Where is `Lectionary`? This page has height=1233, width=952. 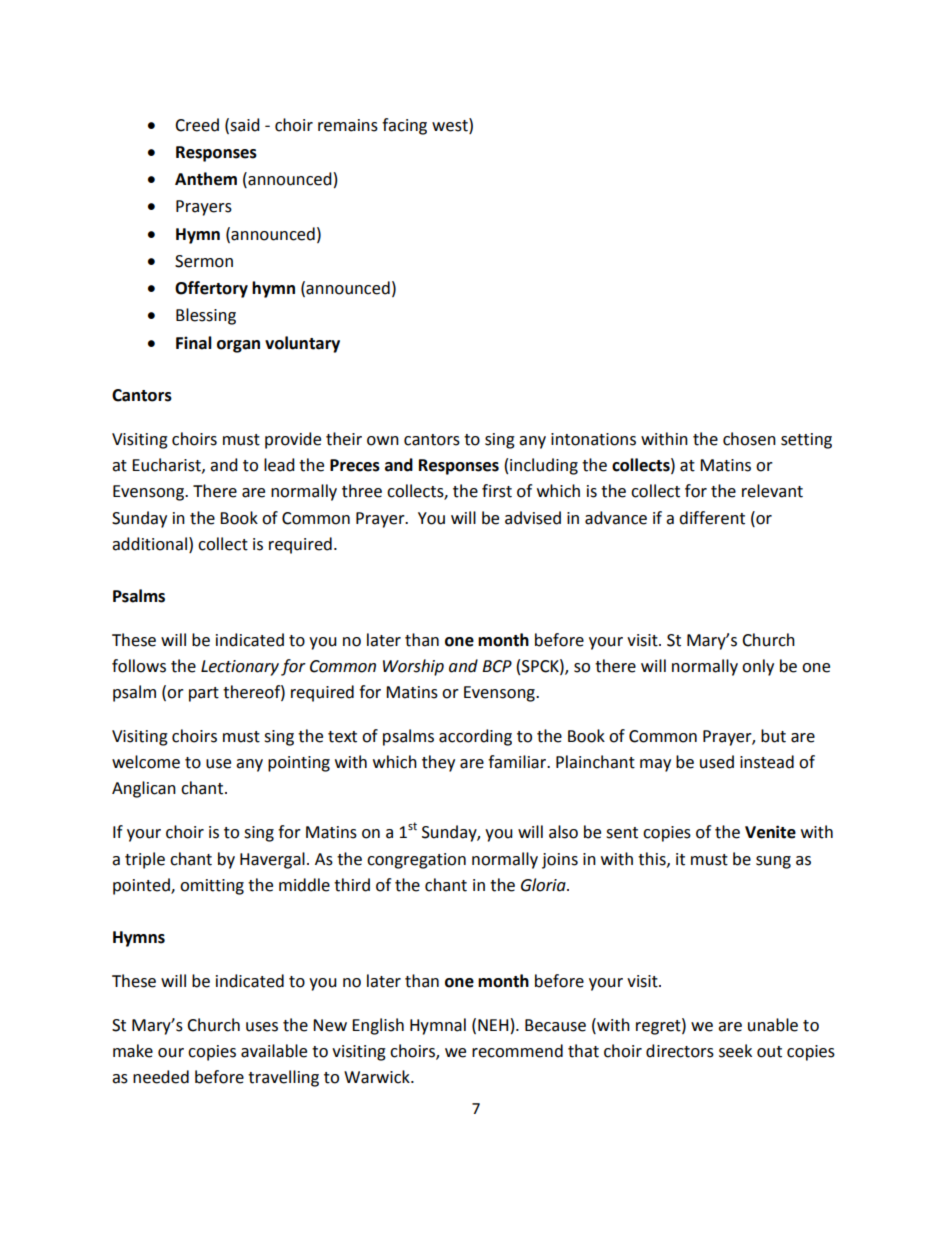 Lectionary is located at coordinates (240, 668).
